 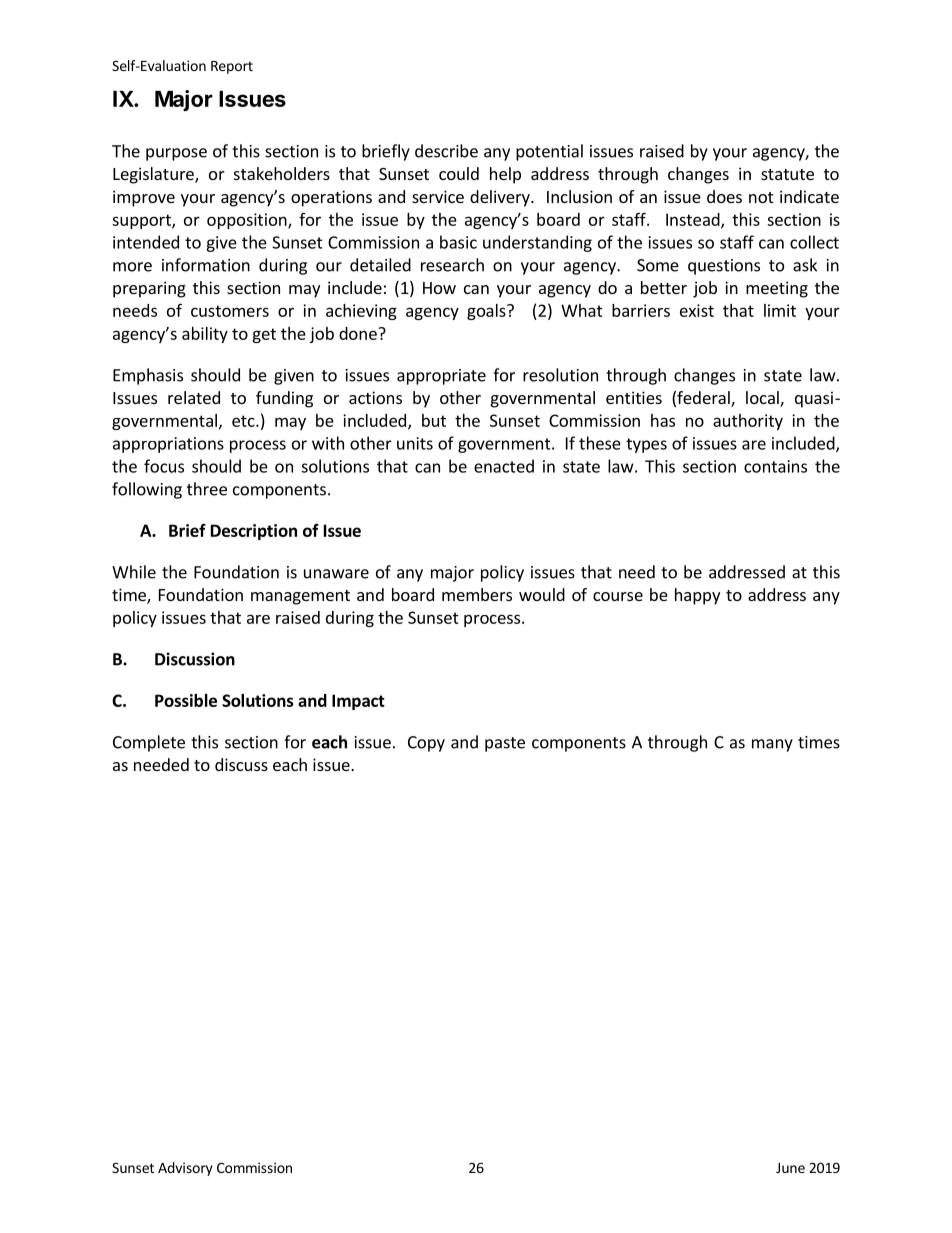 I want to click on Advisory, so click(x=185, y=1169).
